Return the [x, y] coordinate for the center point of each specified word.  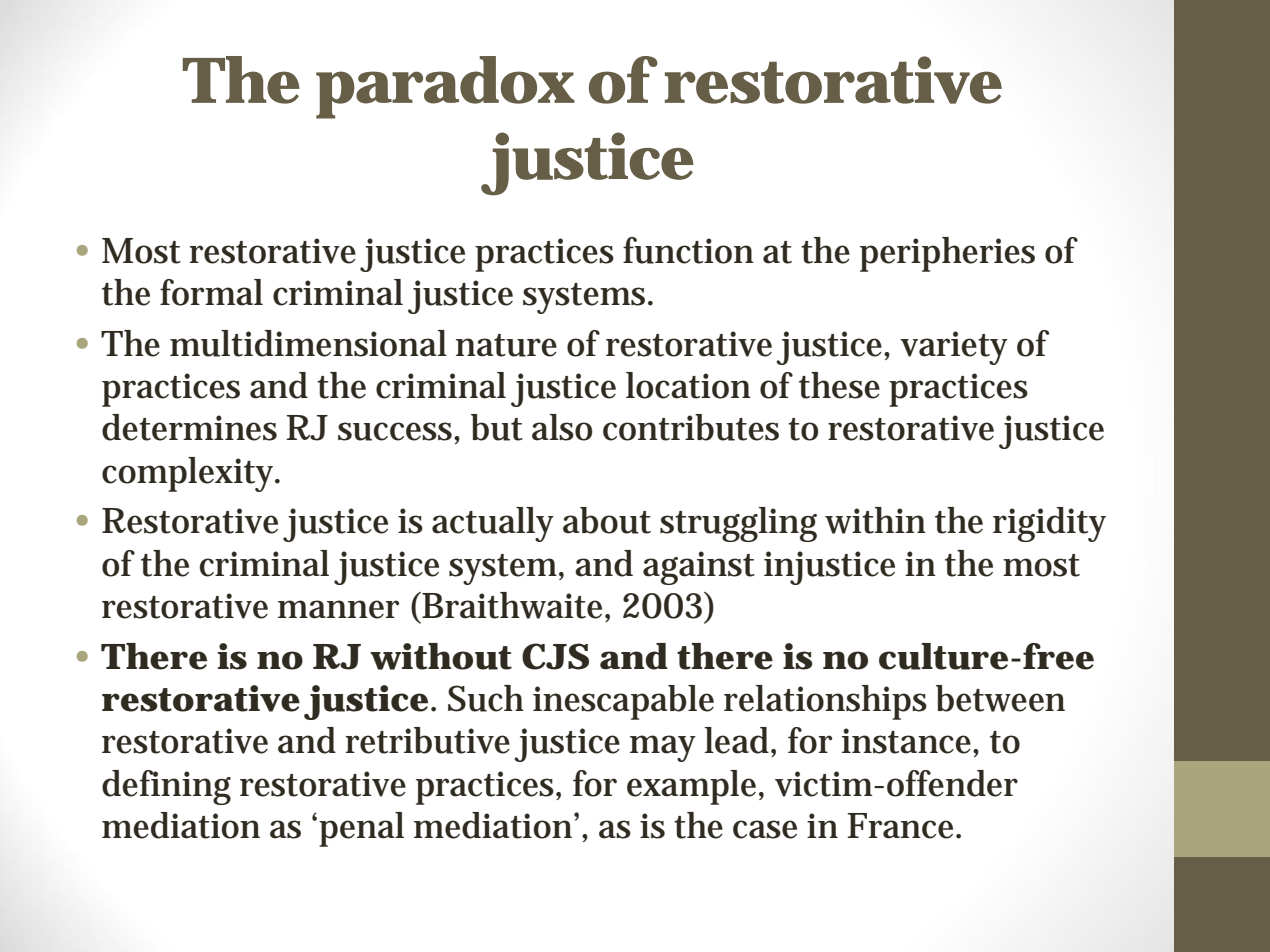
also [562, 427]
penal [361, 829]
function [688, 250]
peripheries [947, 254]
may [663, 748]
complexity [190, 474]
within [875, 520]
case [765, 829]
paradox [445, 87]
